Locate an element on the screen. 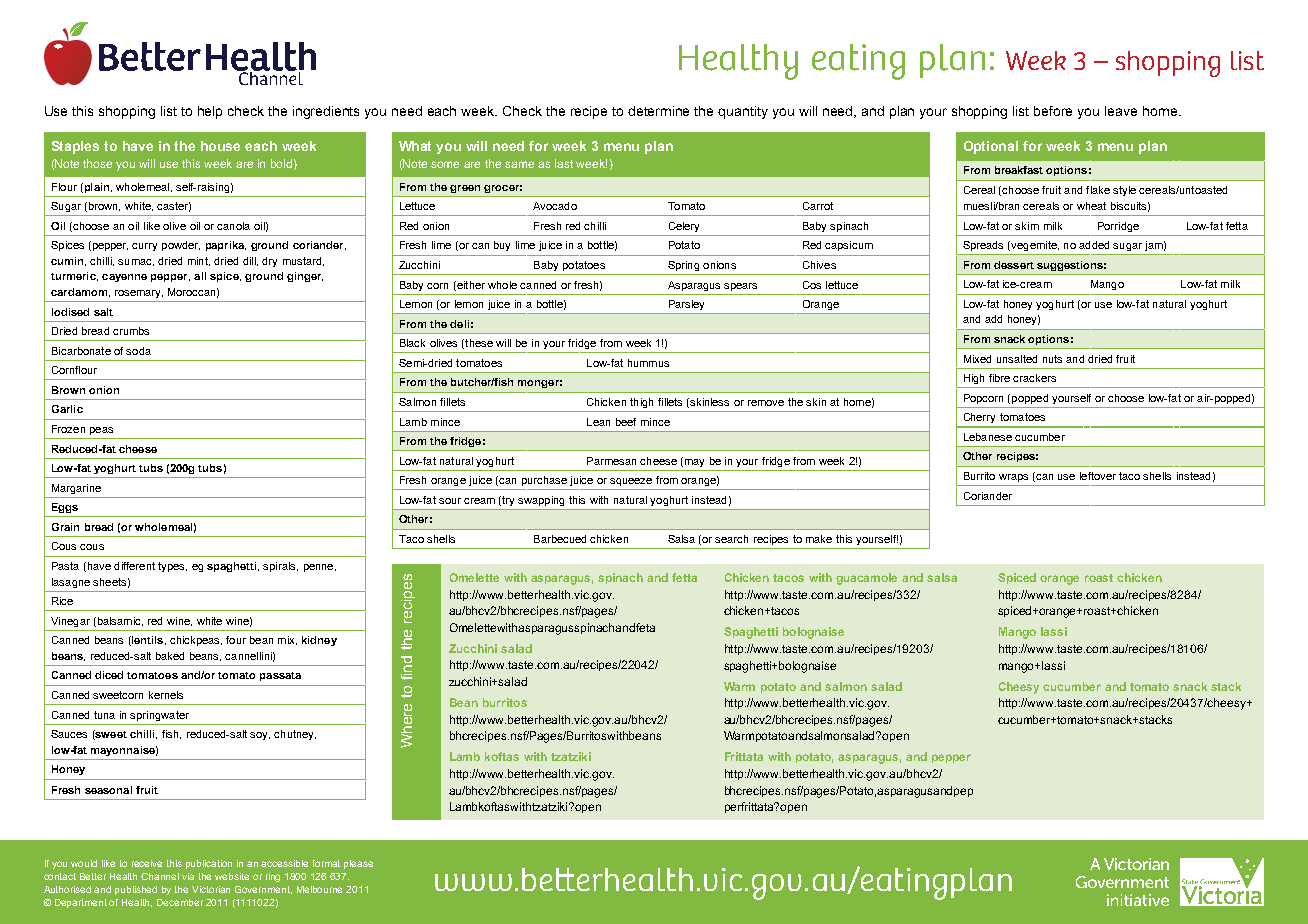 The width and height of the screenshot is (1308, 924). last is located at coordinates (564, 163).
